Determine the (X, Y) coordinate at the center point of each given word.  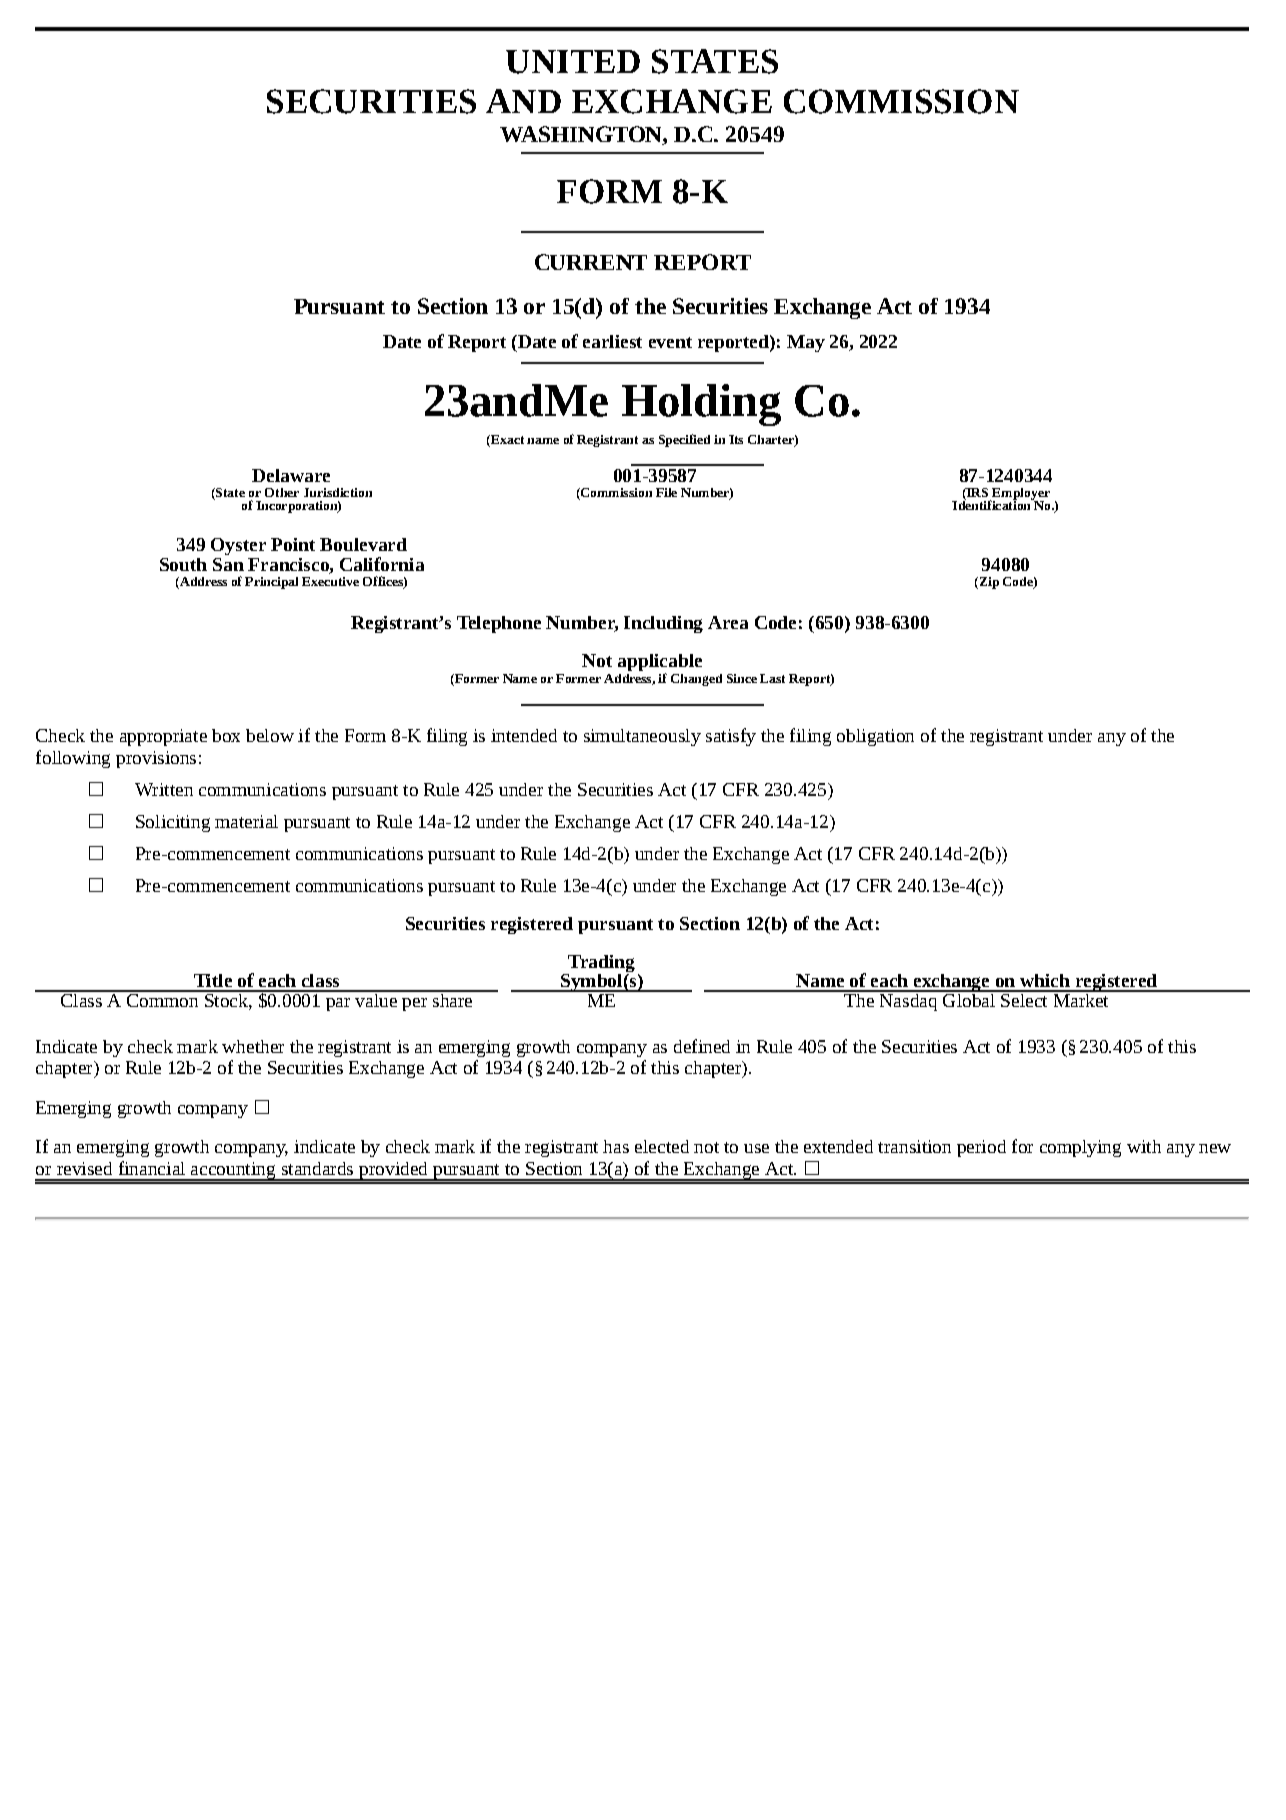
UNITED (573, 62)
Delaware (291, 475)
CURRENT (591, 262)
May (806, 343)
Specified (684, 440)
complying (1080, 1148)
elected (662, 1146)
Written (164, 789)
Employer (1020, 495)
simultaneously (642, 737)
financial (152, 1168)
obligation (875, 737)
